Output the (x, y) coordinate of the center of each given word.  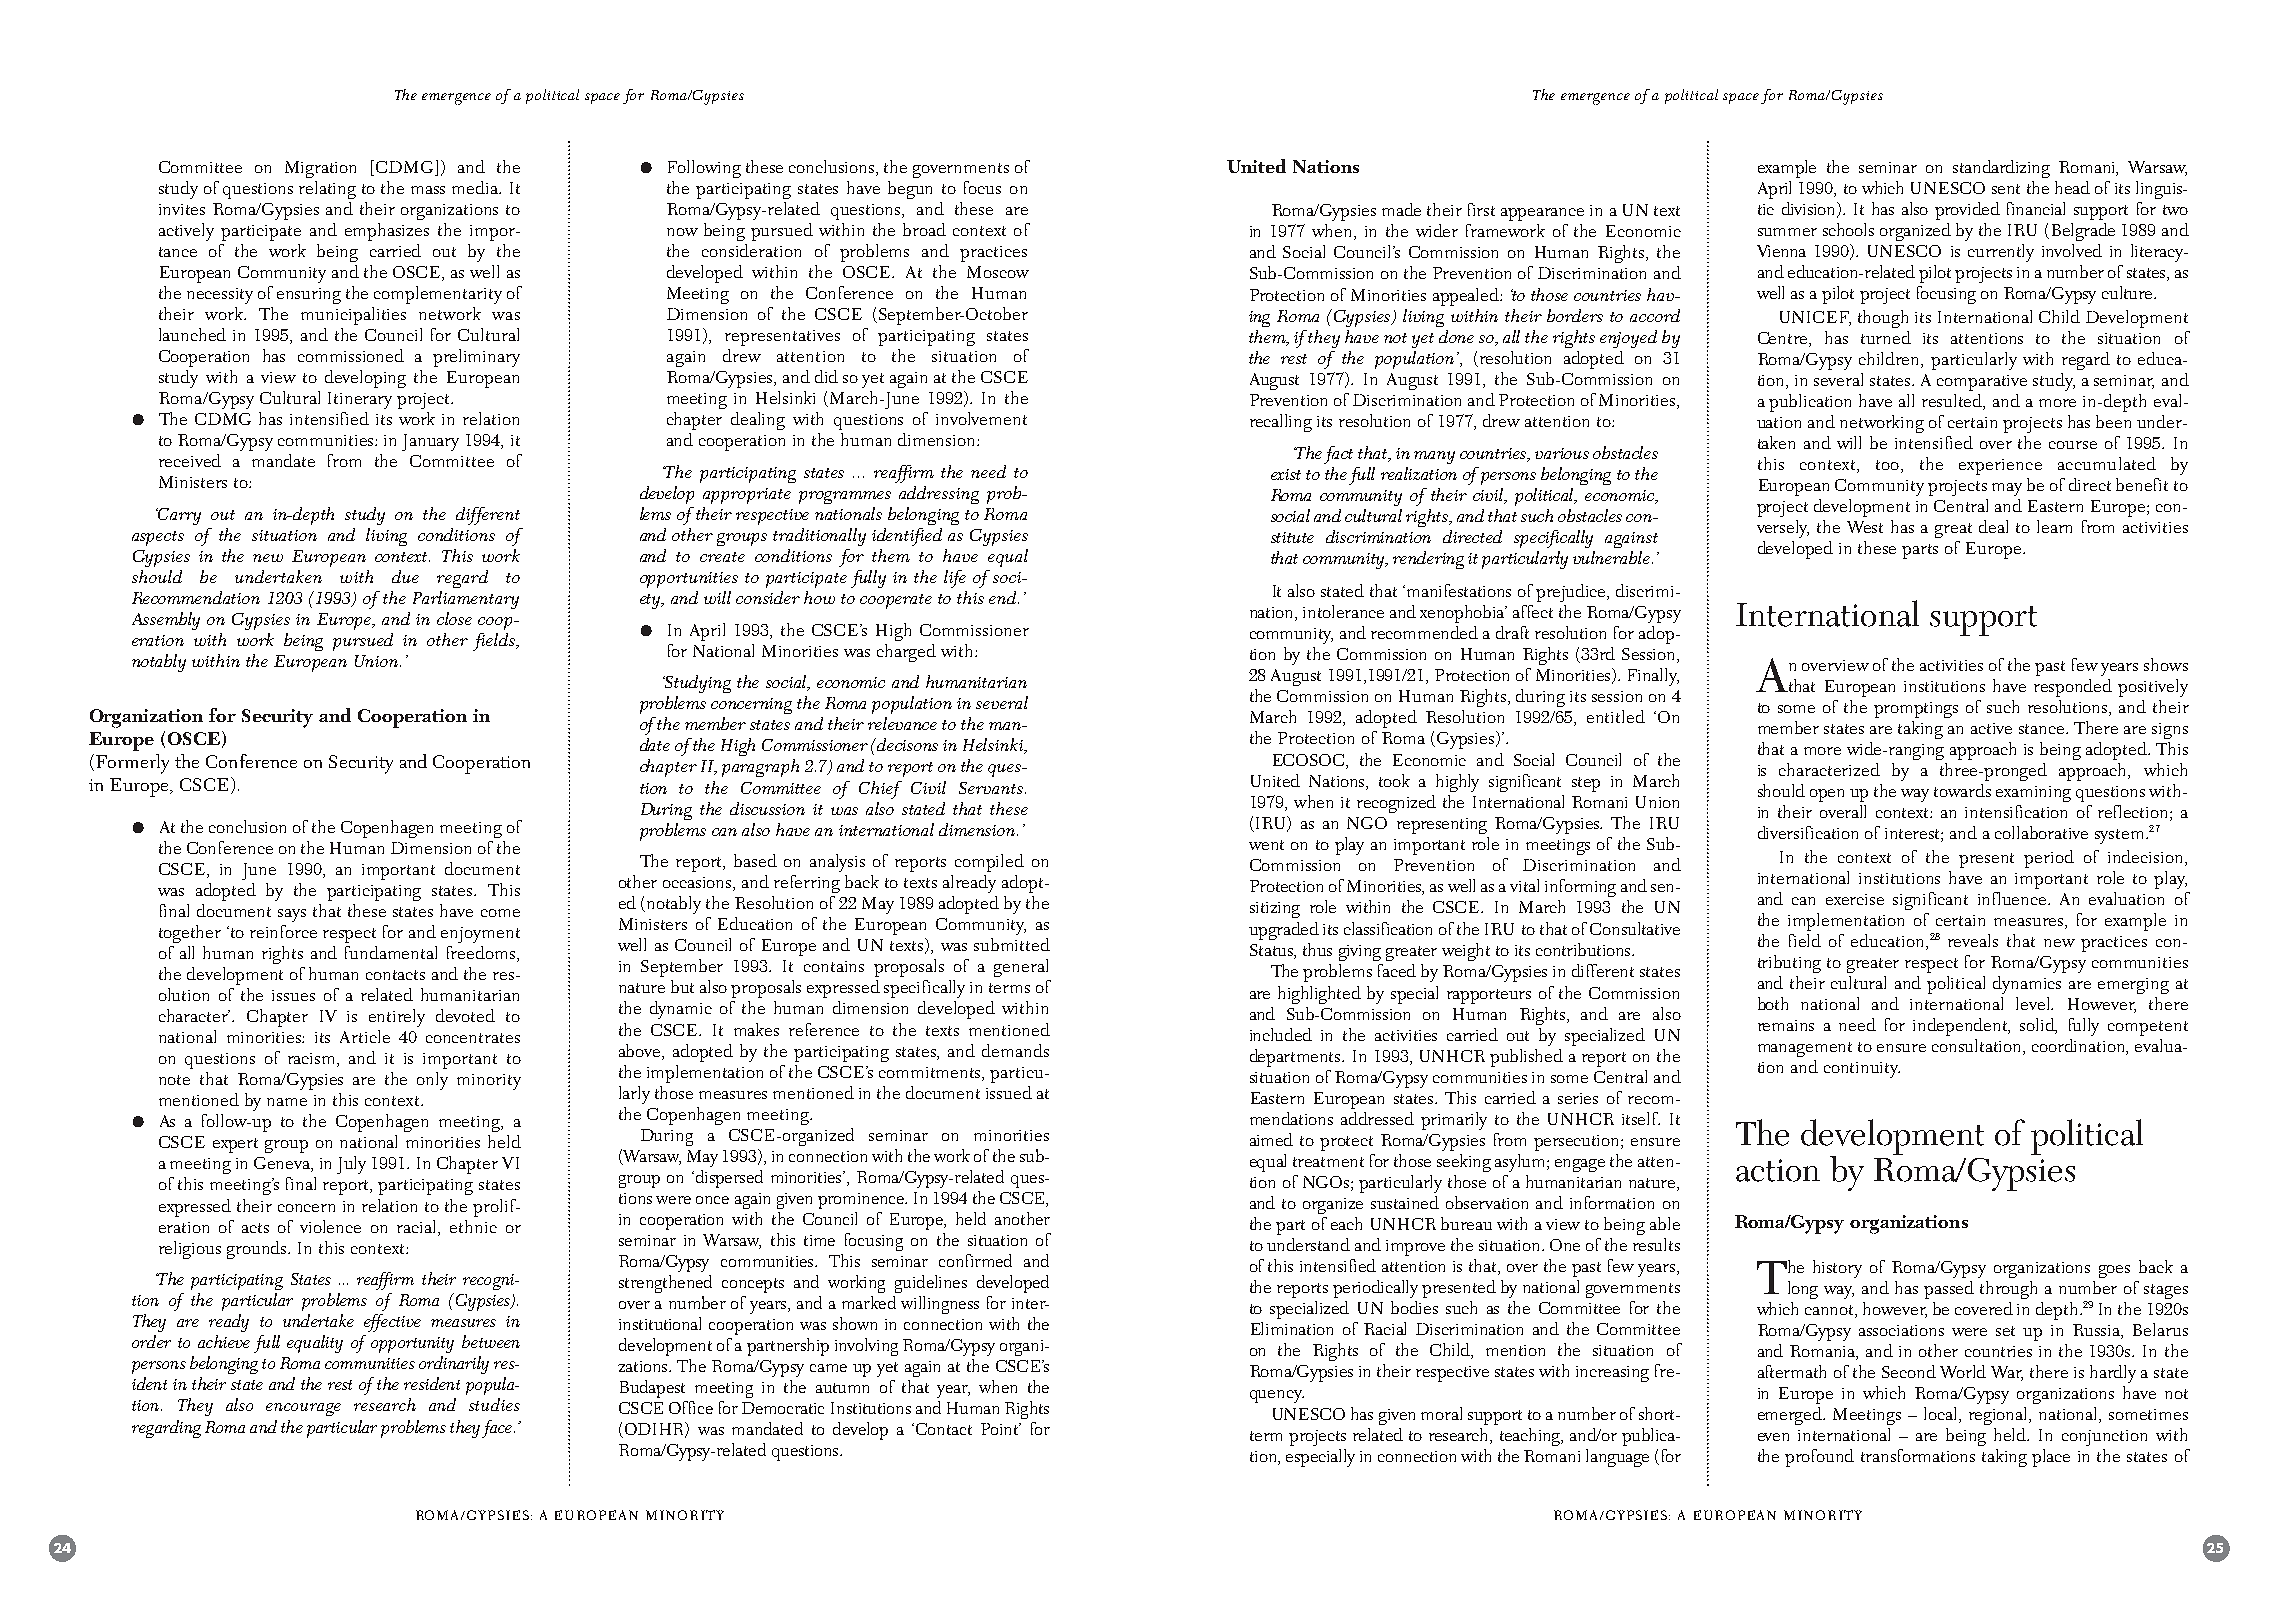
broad (924, 229)
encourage (303, 1409)
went (1266, 845)
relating (327, 190)
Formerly (131, 764)
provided (1967, 211)
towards (1962, 790)
